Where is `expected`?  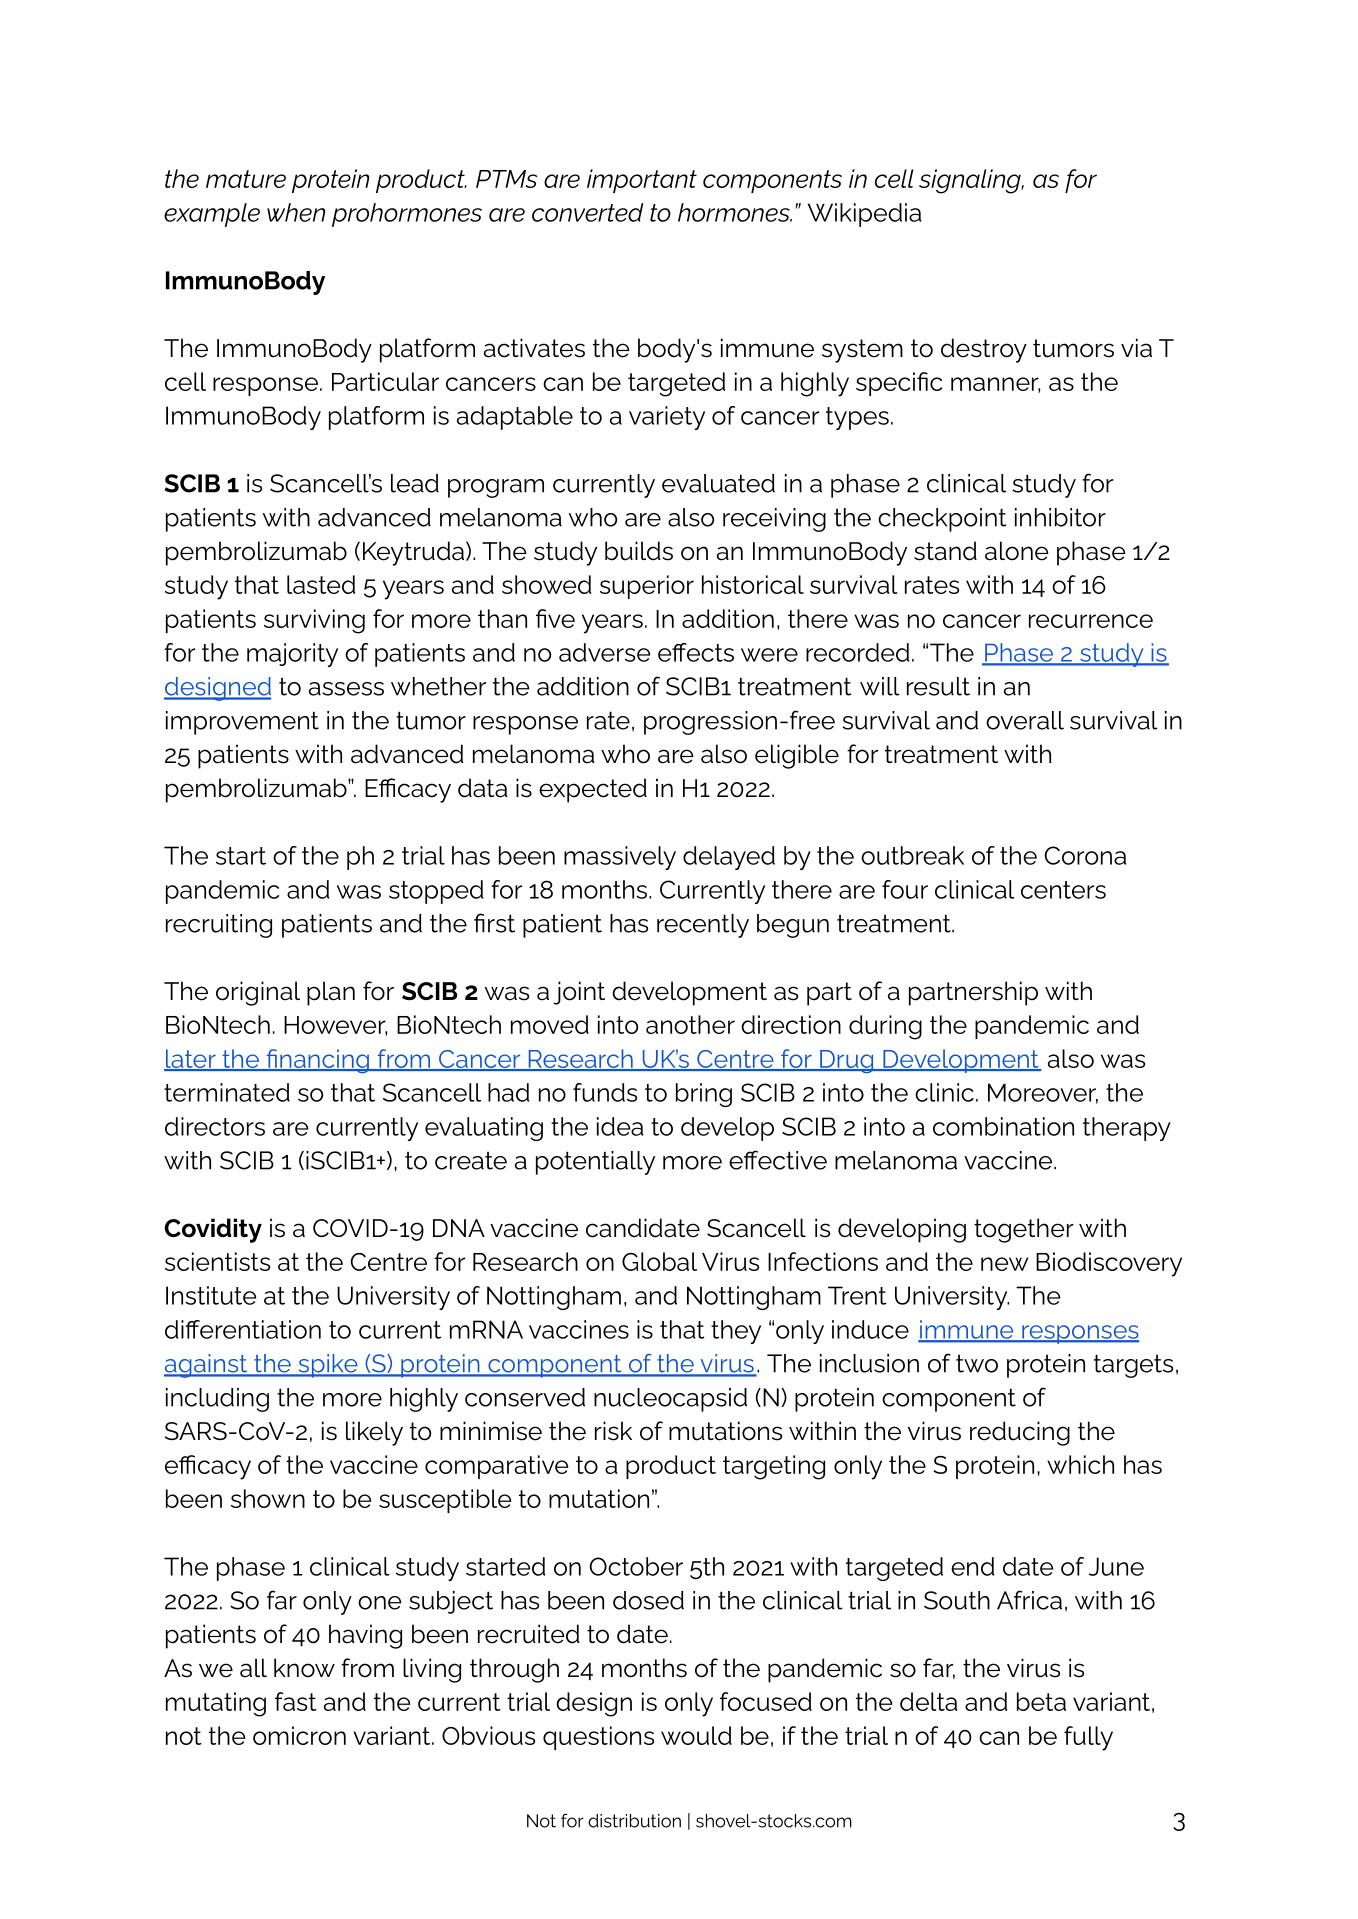 expected is located at coordinates (593, 790).
